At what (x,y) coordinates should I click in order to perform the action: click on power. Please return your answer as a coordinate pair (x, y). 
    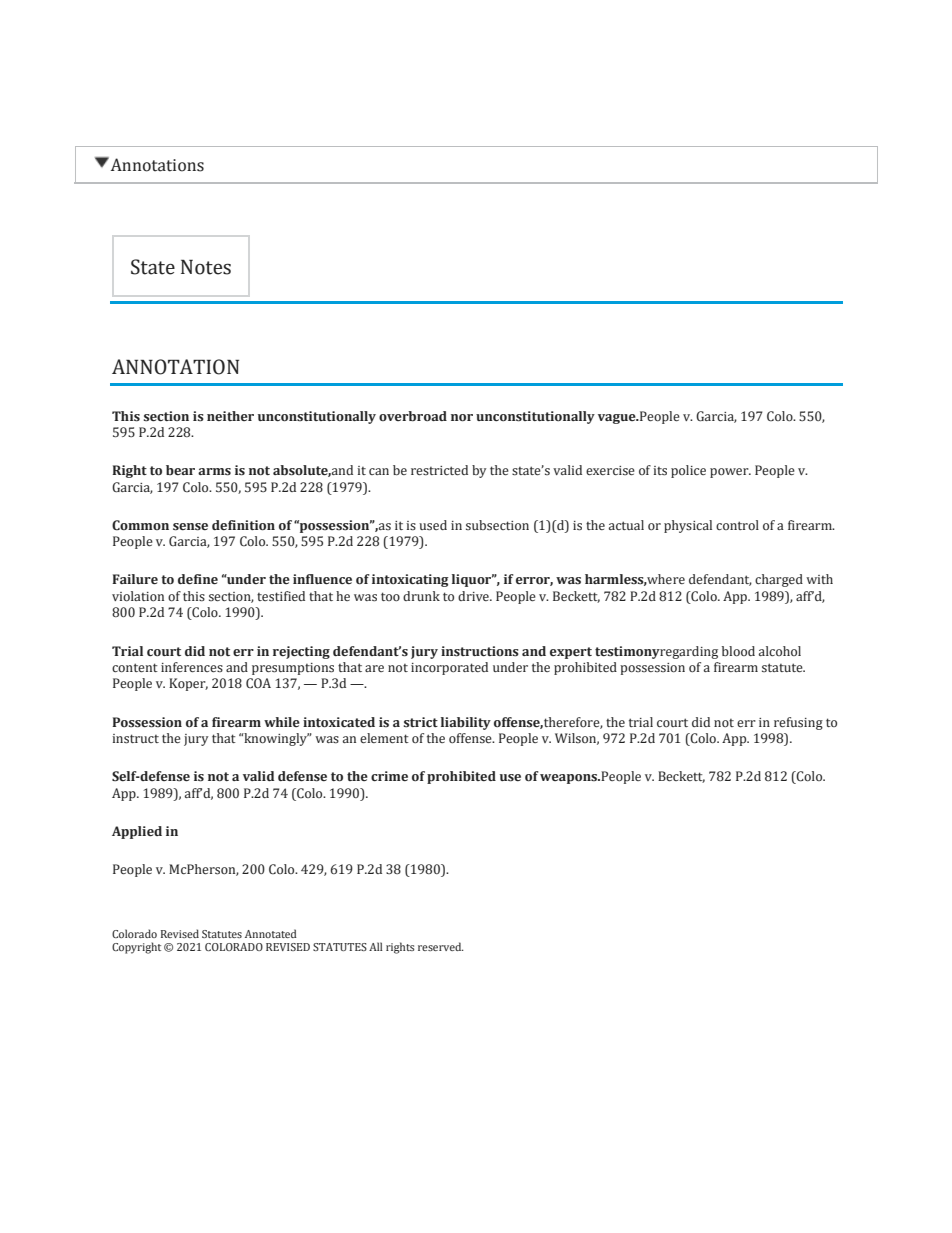
    Looking at the image, I should click on (730, 473).
